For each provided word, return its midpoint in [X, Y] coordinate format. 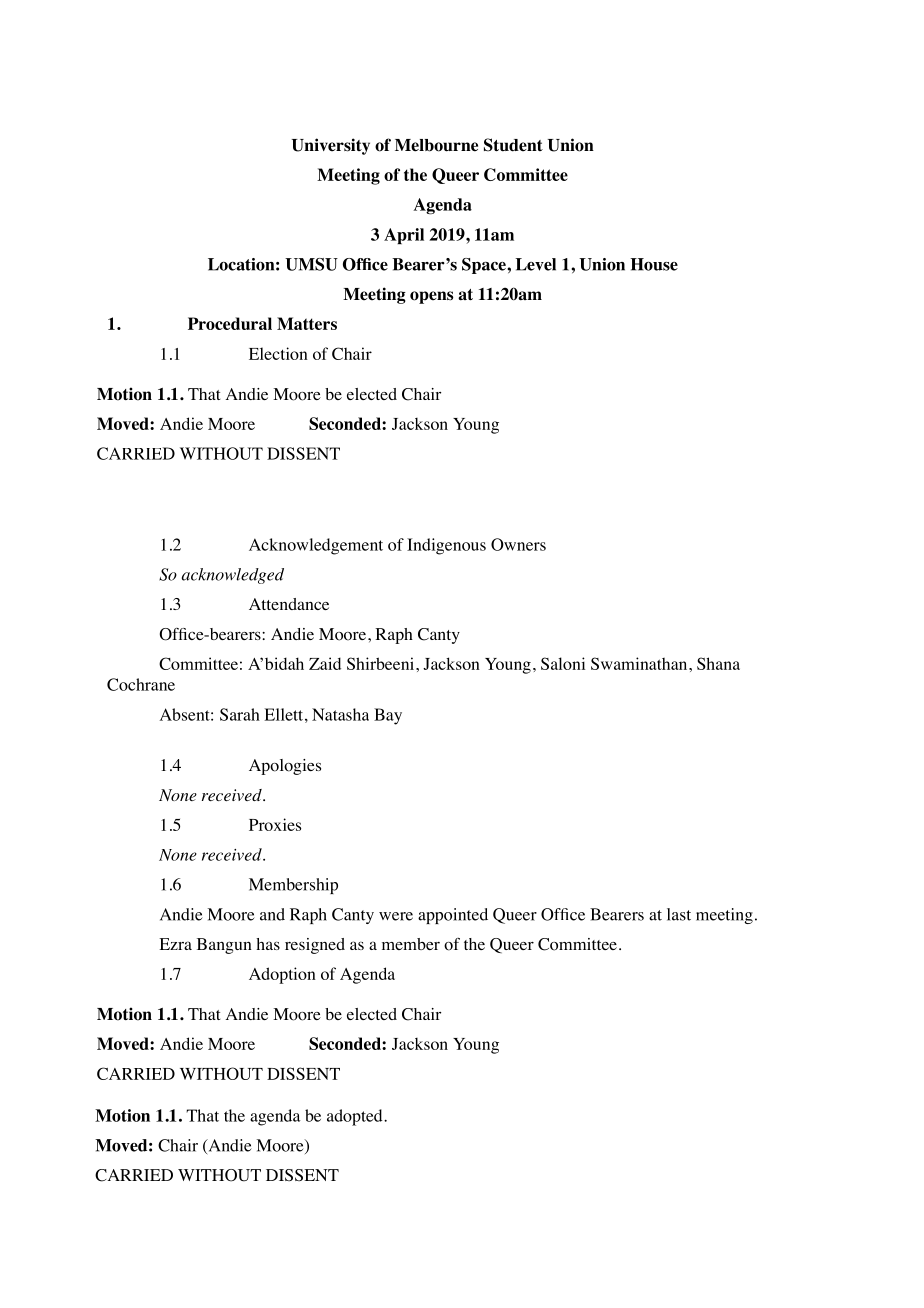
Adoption [282, 975]
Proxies [275, 824]
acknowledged [233, 576]
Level [535, 264]
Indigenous [446, 546]
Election [278, 353]
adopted [356, 1117]
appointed [453, 916]
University [331, 146]
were [396, 916]
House [654, 264]
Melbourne [436, 145]
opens [431, 297]
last [679, 914]
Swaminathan [640, 663]
